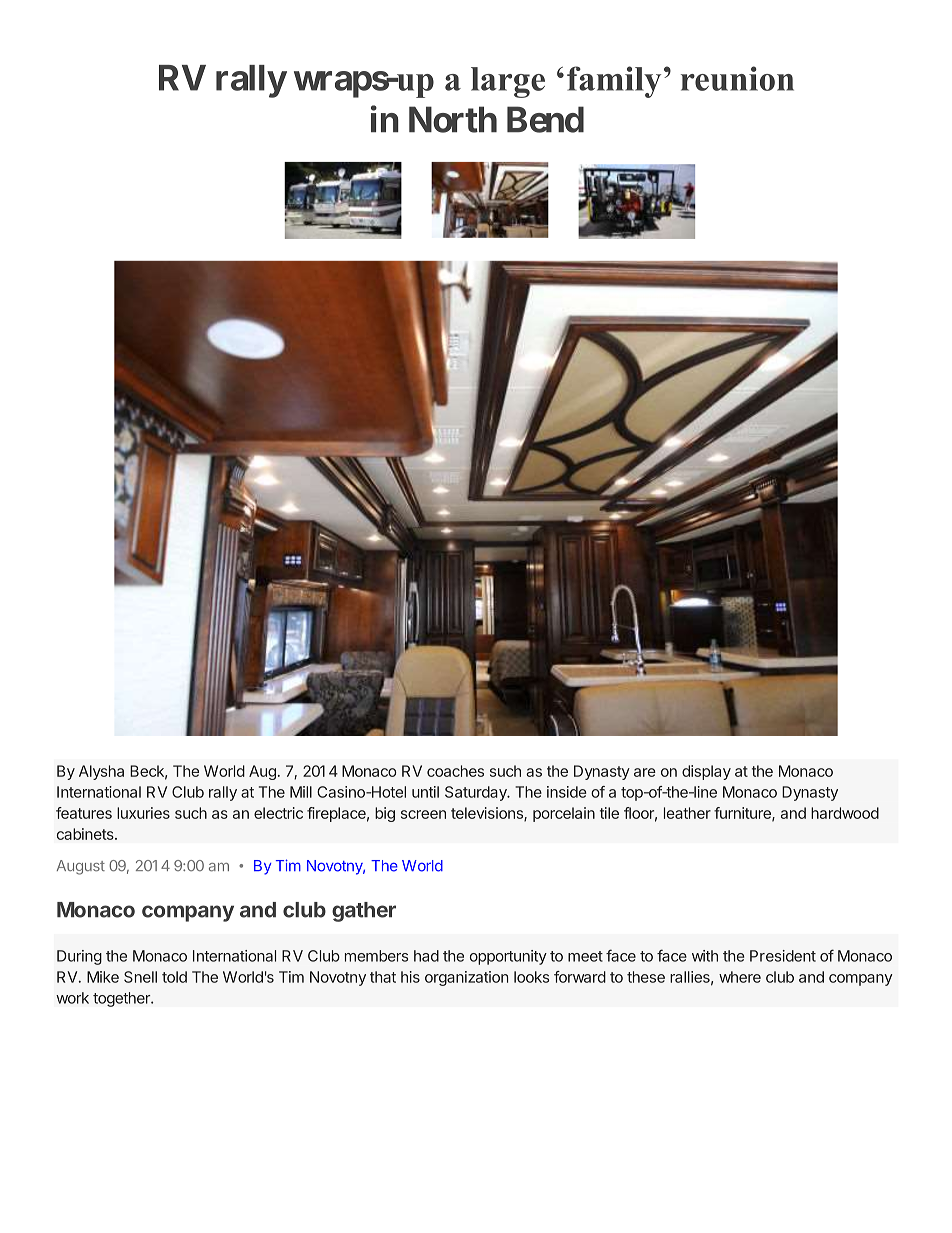 Image resolution: width=952 pixels, height=1233 pixels. What do you see at coordinates (174, 977) in the screenshot?
I see `told` at bounding box center [174, 977].
